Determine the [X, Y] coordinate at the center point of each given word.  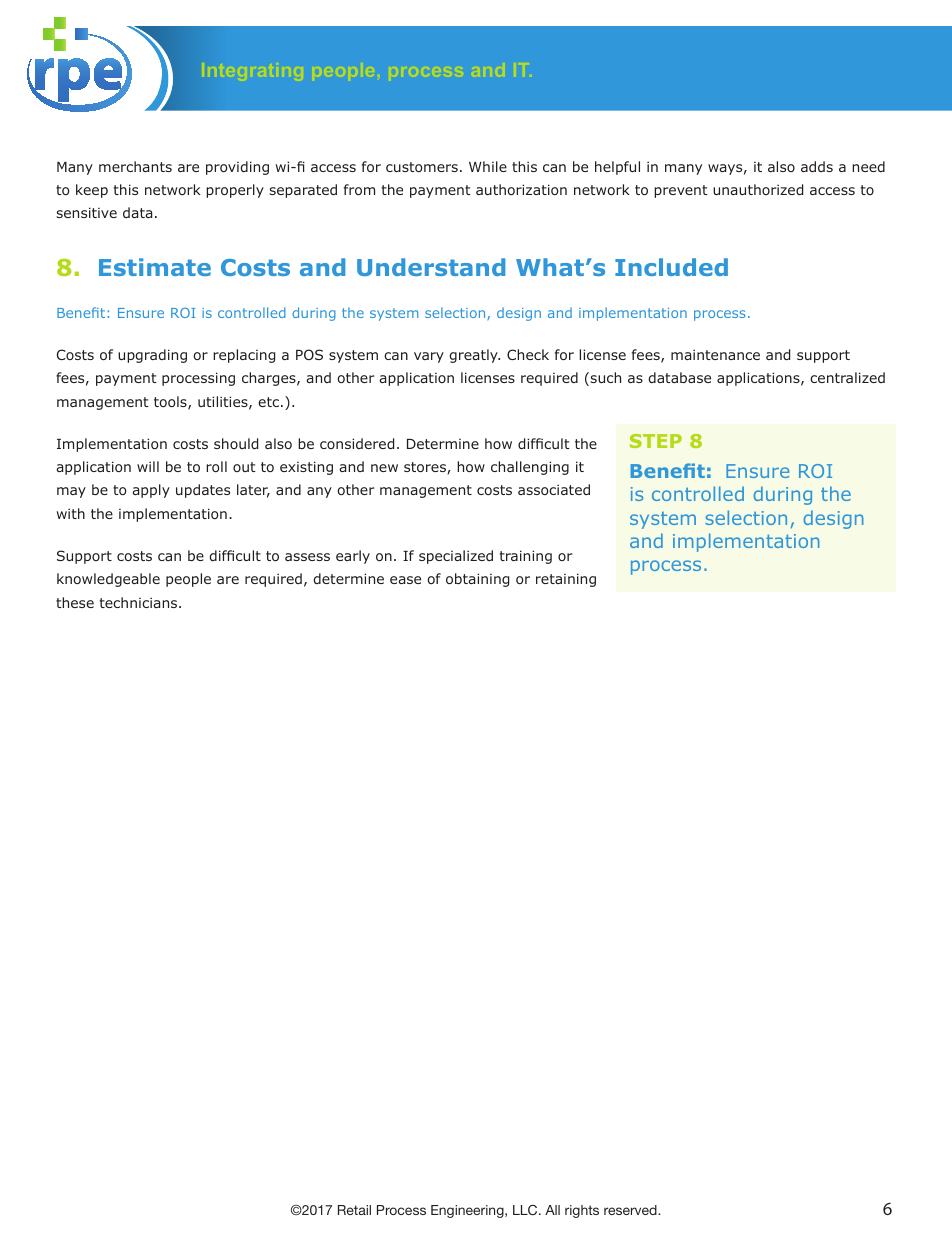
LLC [526, 1210]
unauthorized [758, 189]
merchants [135, 166]
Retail [354, 1210]
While [488, 166]
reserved [631, 1210]
